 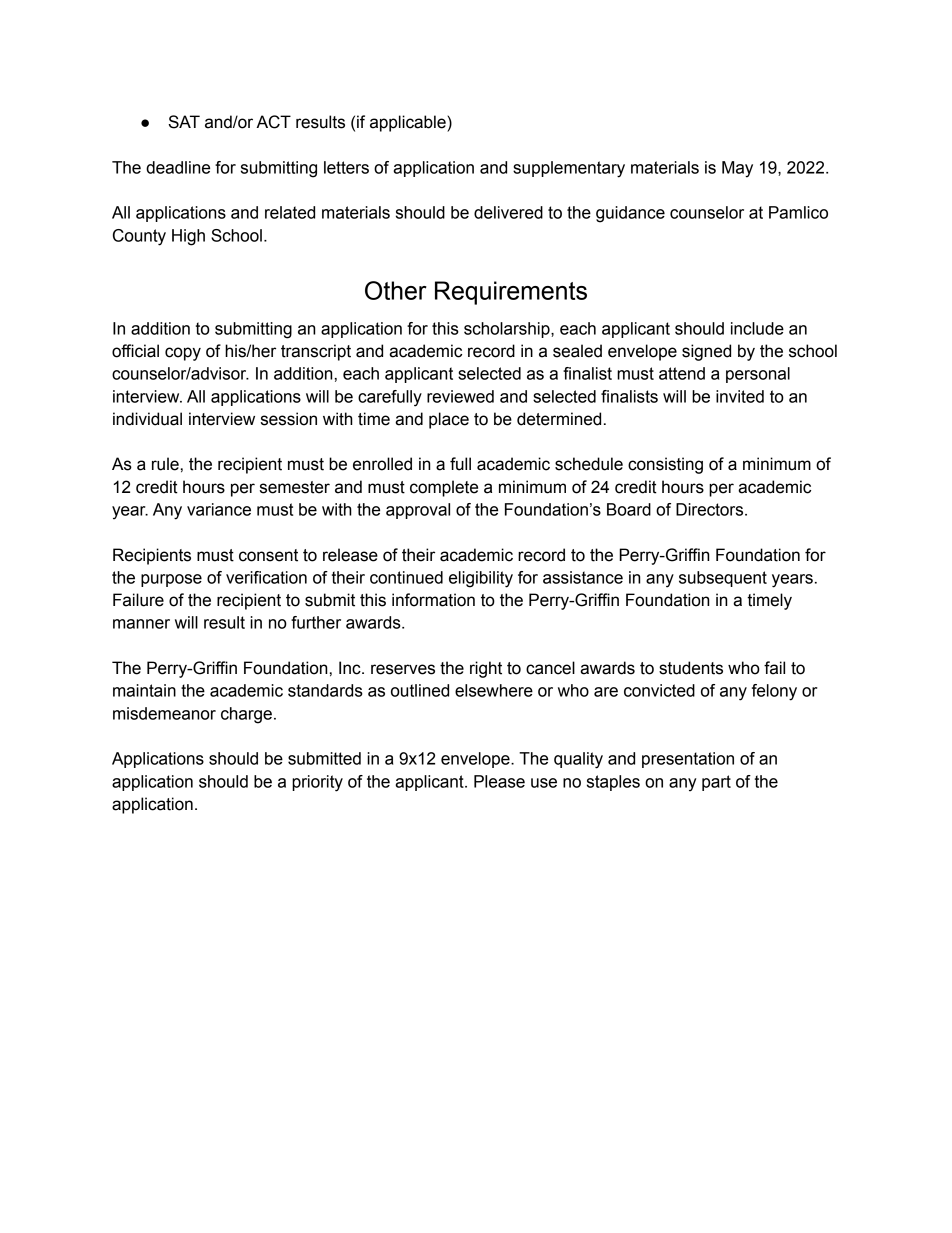 I want to click on applicable, so click(x=409, y=123).
